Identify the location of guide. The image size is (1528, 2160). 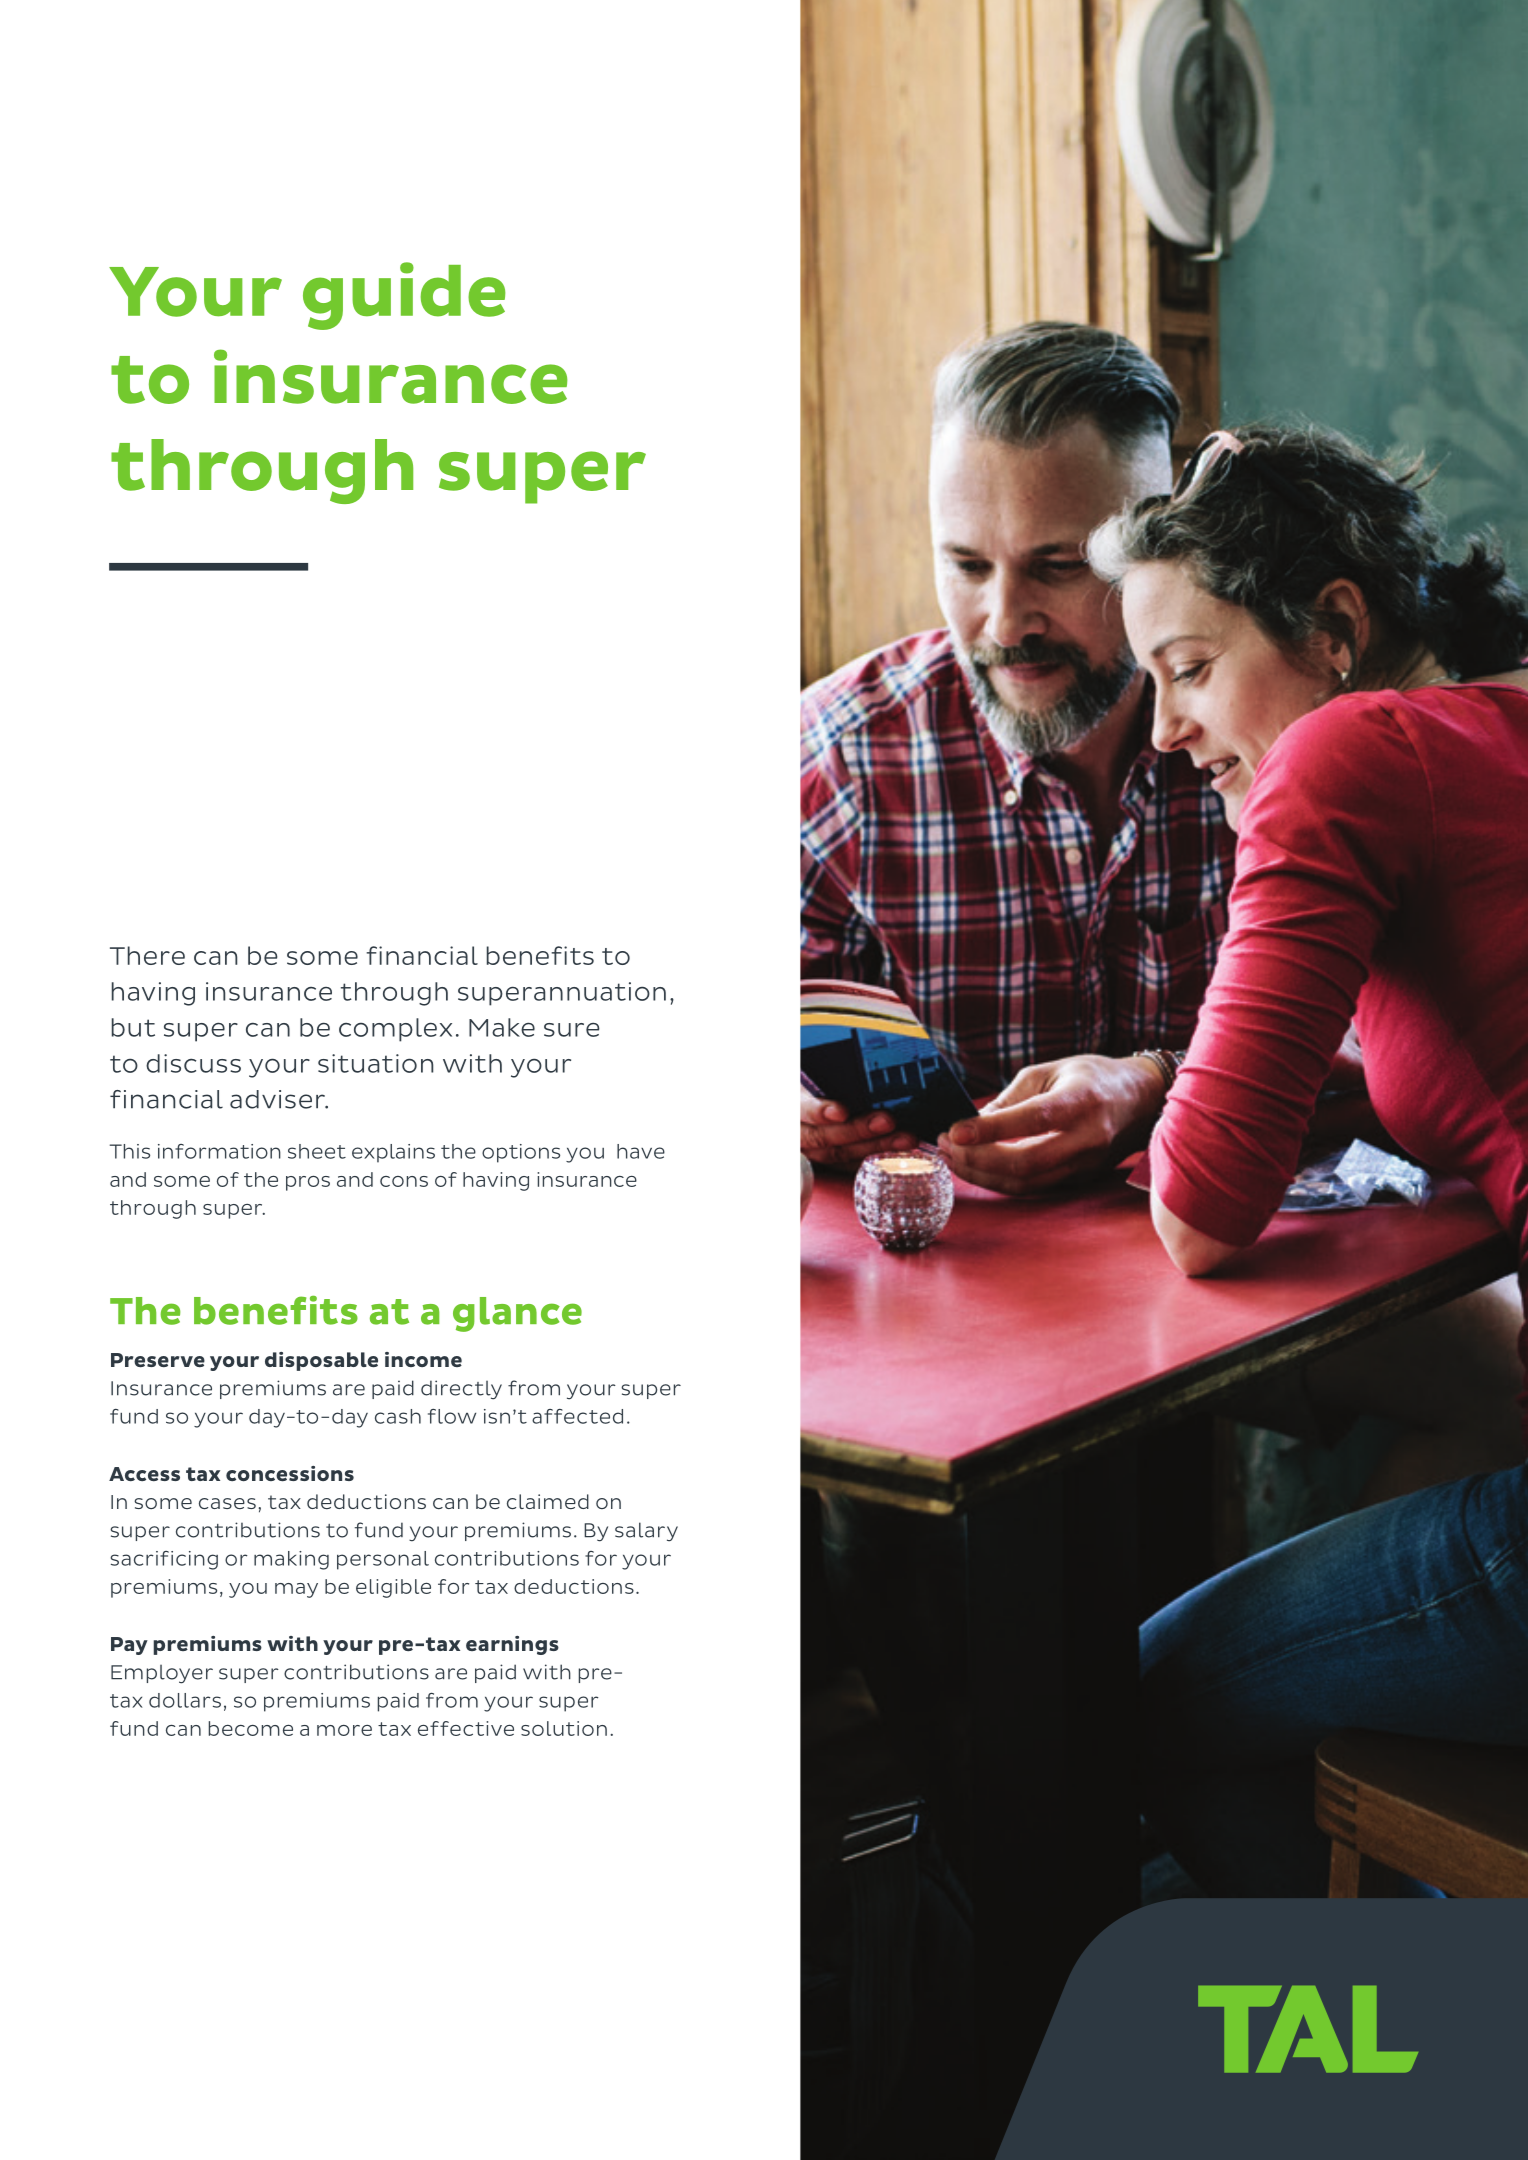
(404, 296).
